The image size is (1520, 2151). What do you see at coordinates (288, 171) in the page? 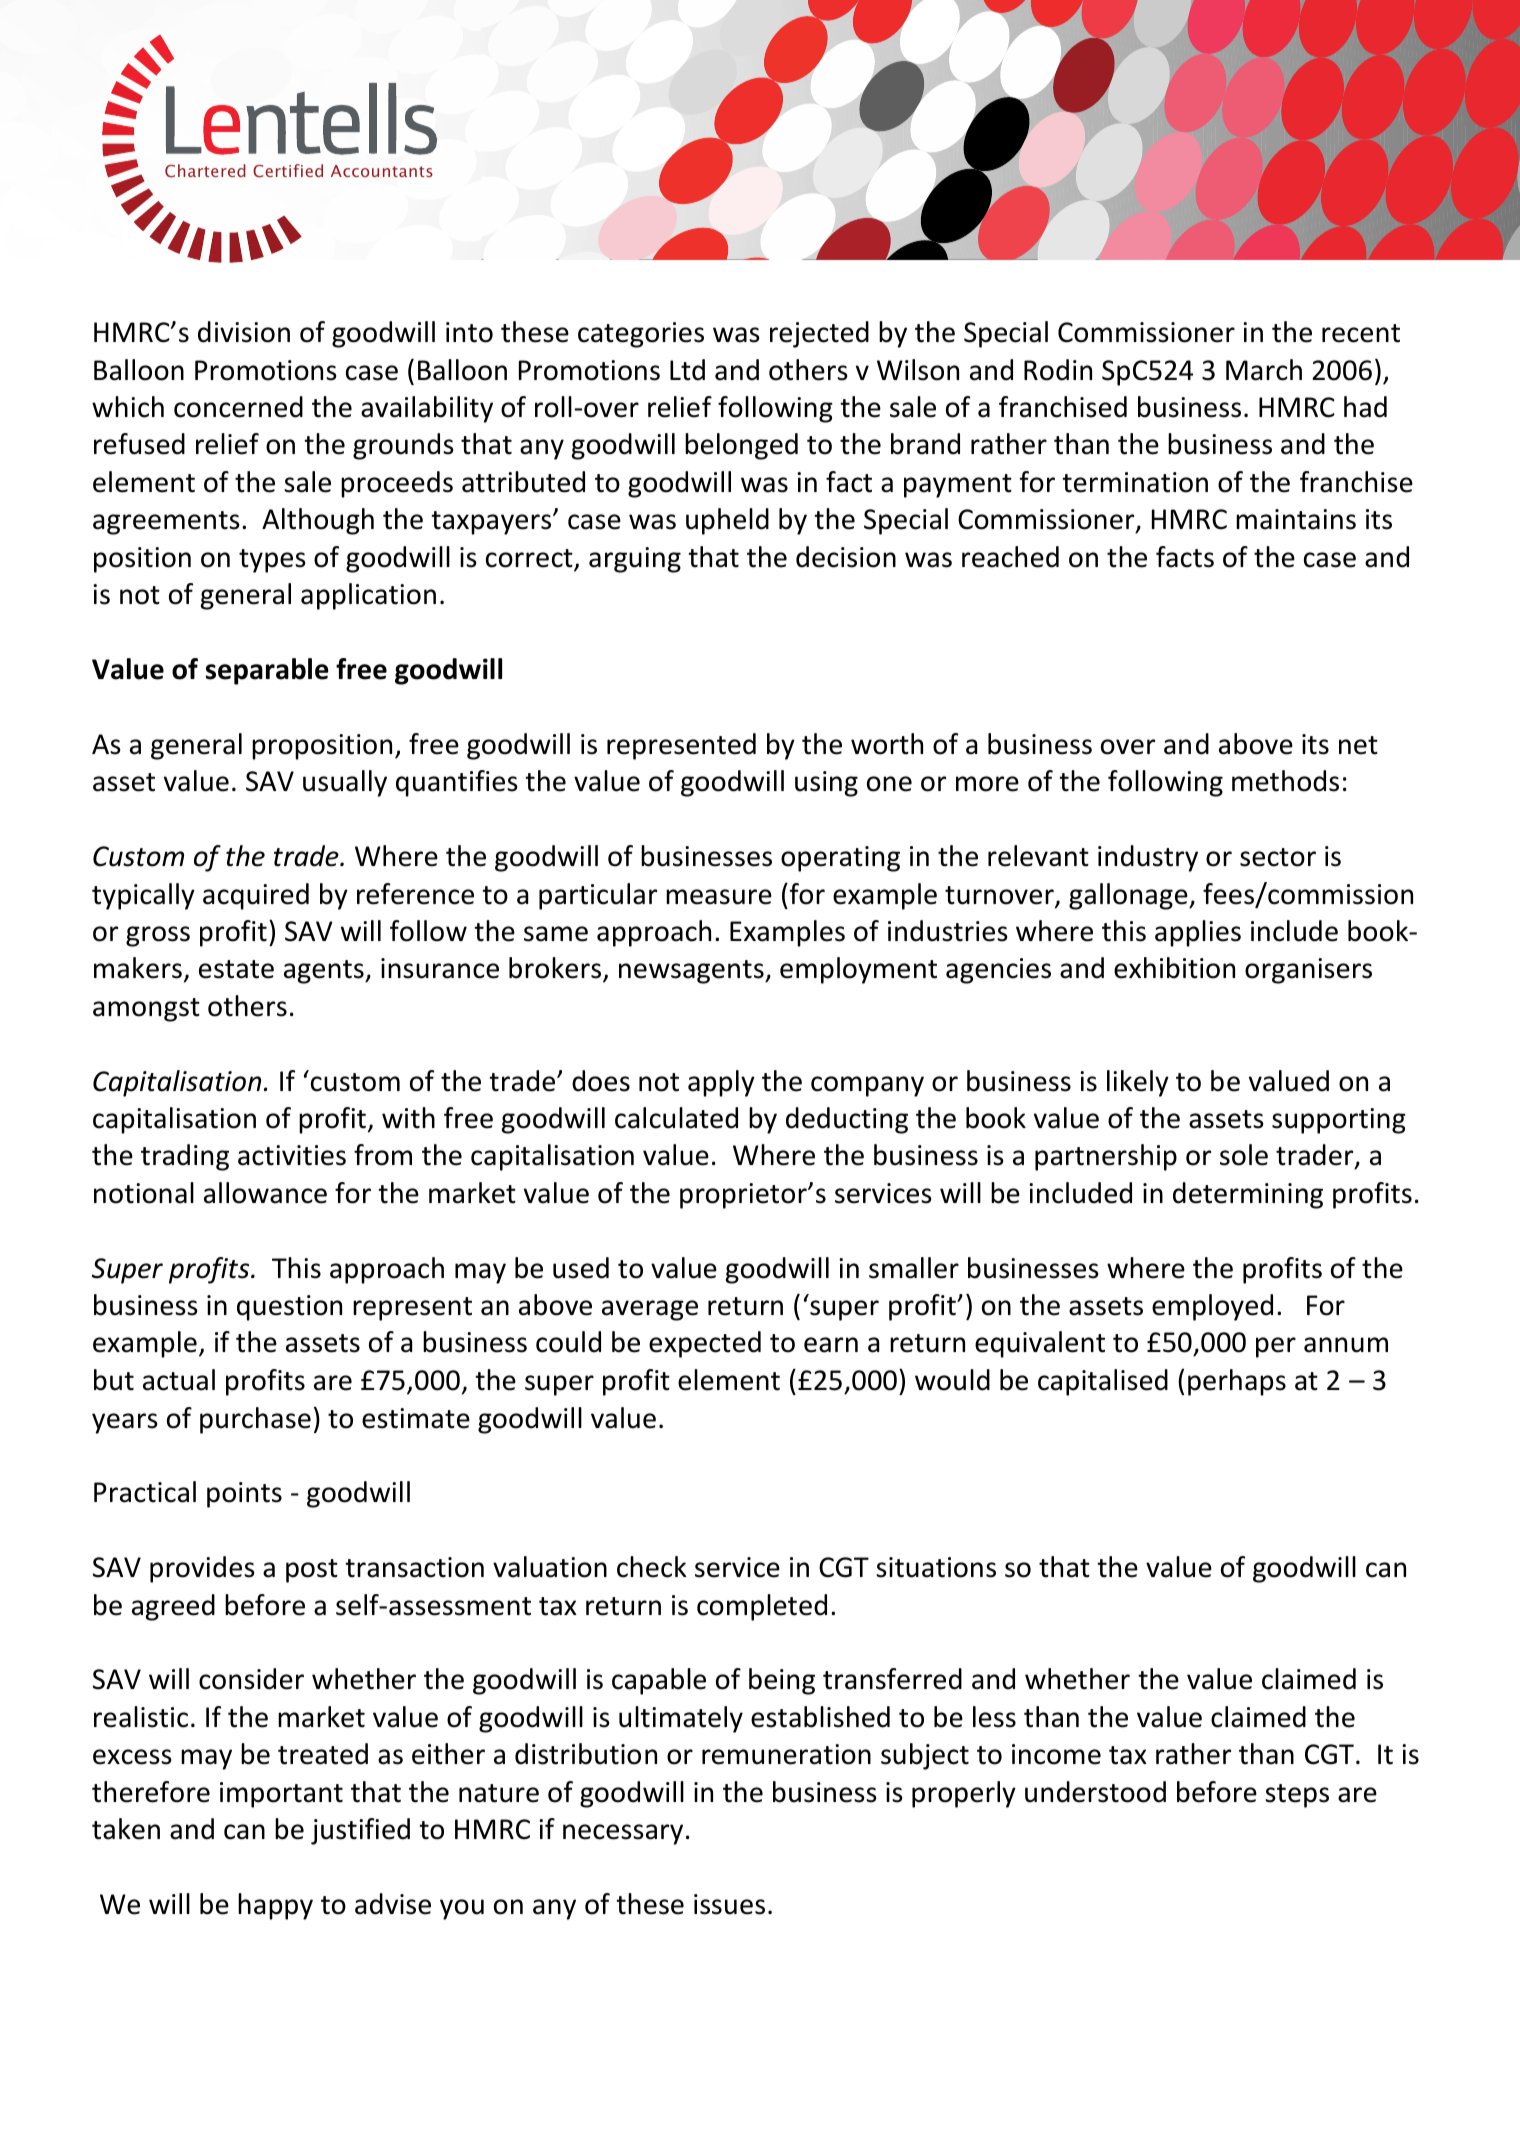
I see `Certified` at bounding box center [288, 171].
